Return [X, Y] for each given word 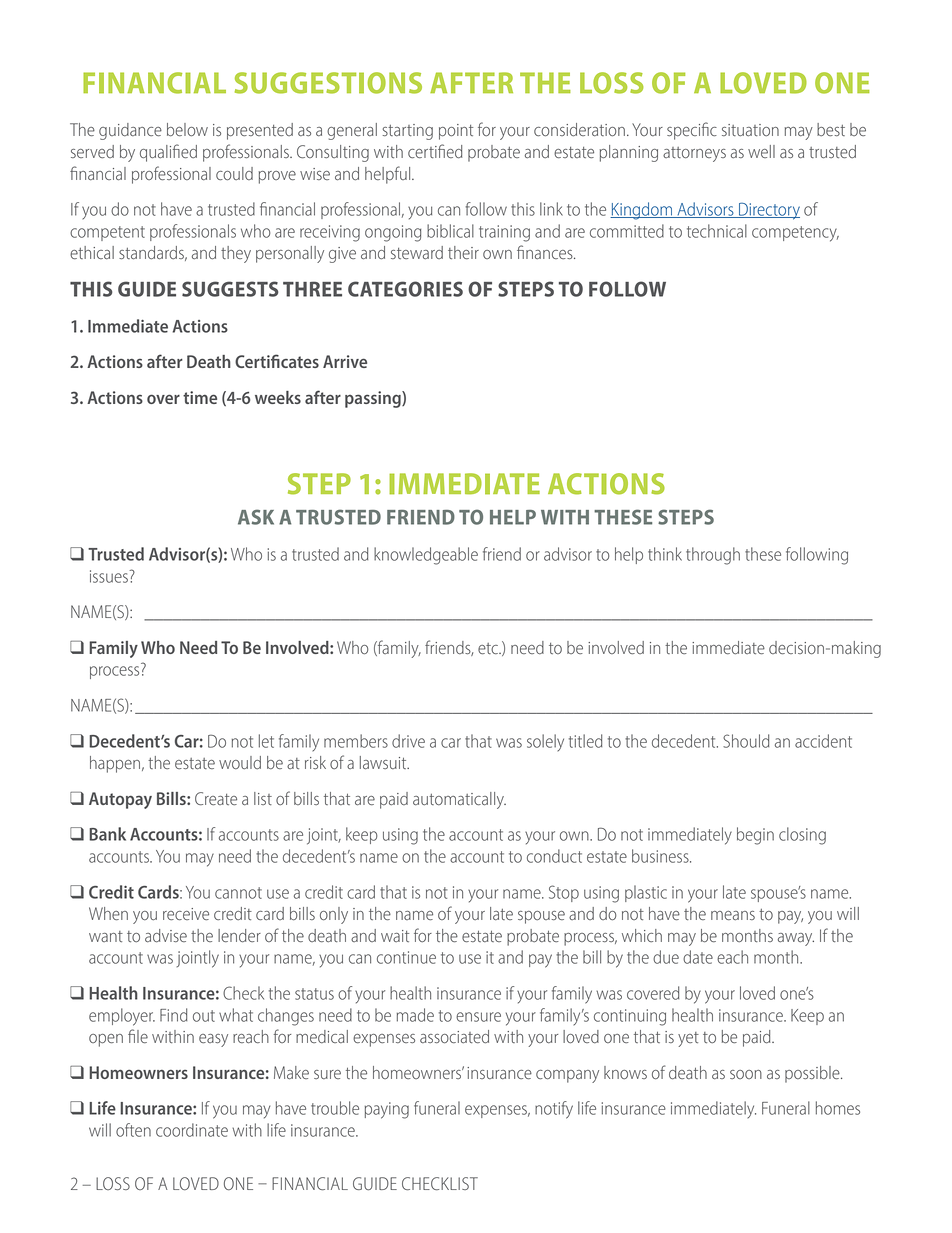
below [187, 130]
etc [489, 648]
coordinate [192, 1130]
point [456, 132]
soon [746, 1074]
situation [750, 130]
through [713, 556]
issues [110, 576]
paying [387, 1110]
